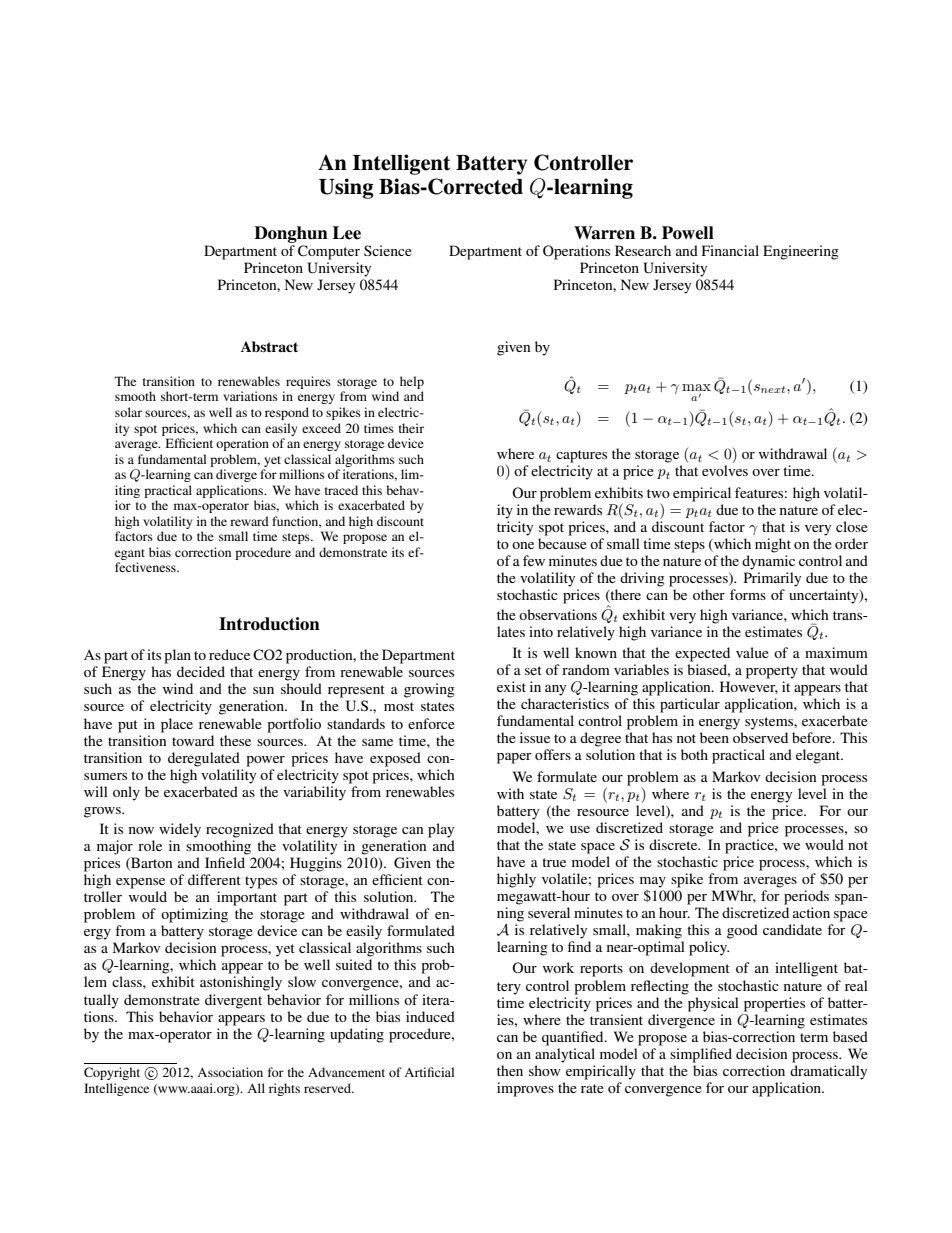 The width and height of the page is (952, 1233). Describe the element at coordinates (533, 670) in the page. I see `set` at that location.
